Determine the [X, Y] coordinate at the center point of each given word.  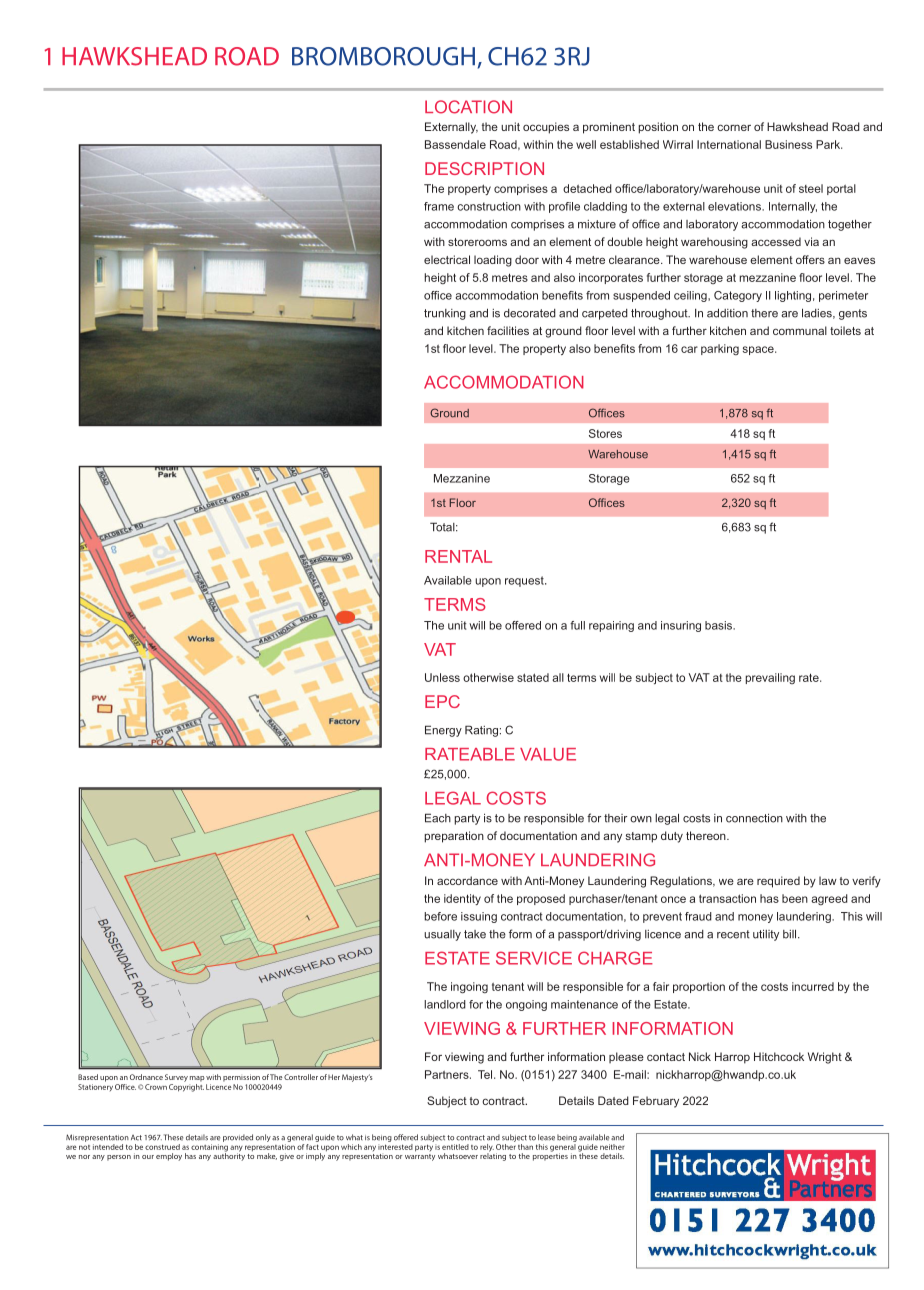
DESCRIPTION [484, 168]
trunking [445, 314]
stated [533, 677]
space [759, 350]
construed [162, 1147]
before [440, 916]
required [778, 882]
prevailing [770, 678]
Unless [442, 677]
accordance [467, 880]
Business [788, 144]
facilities [508, 330]
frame [439, 206]
